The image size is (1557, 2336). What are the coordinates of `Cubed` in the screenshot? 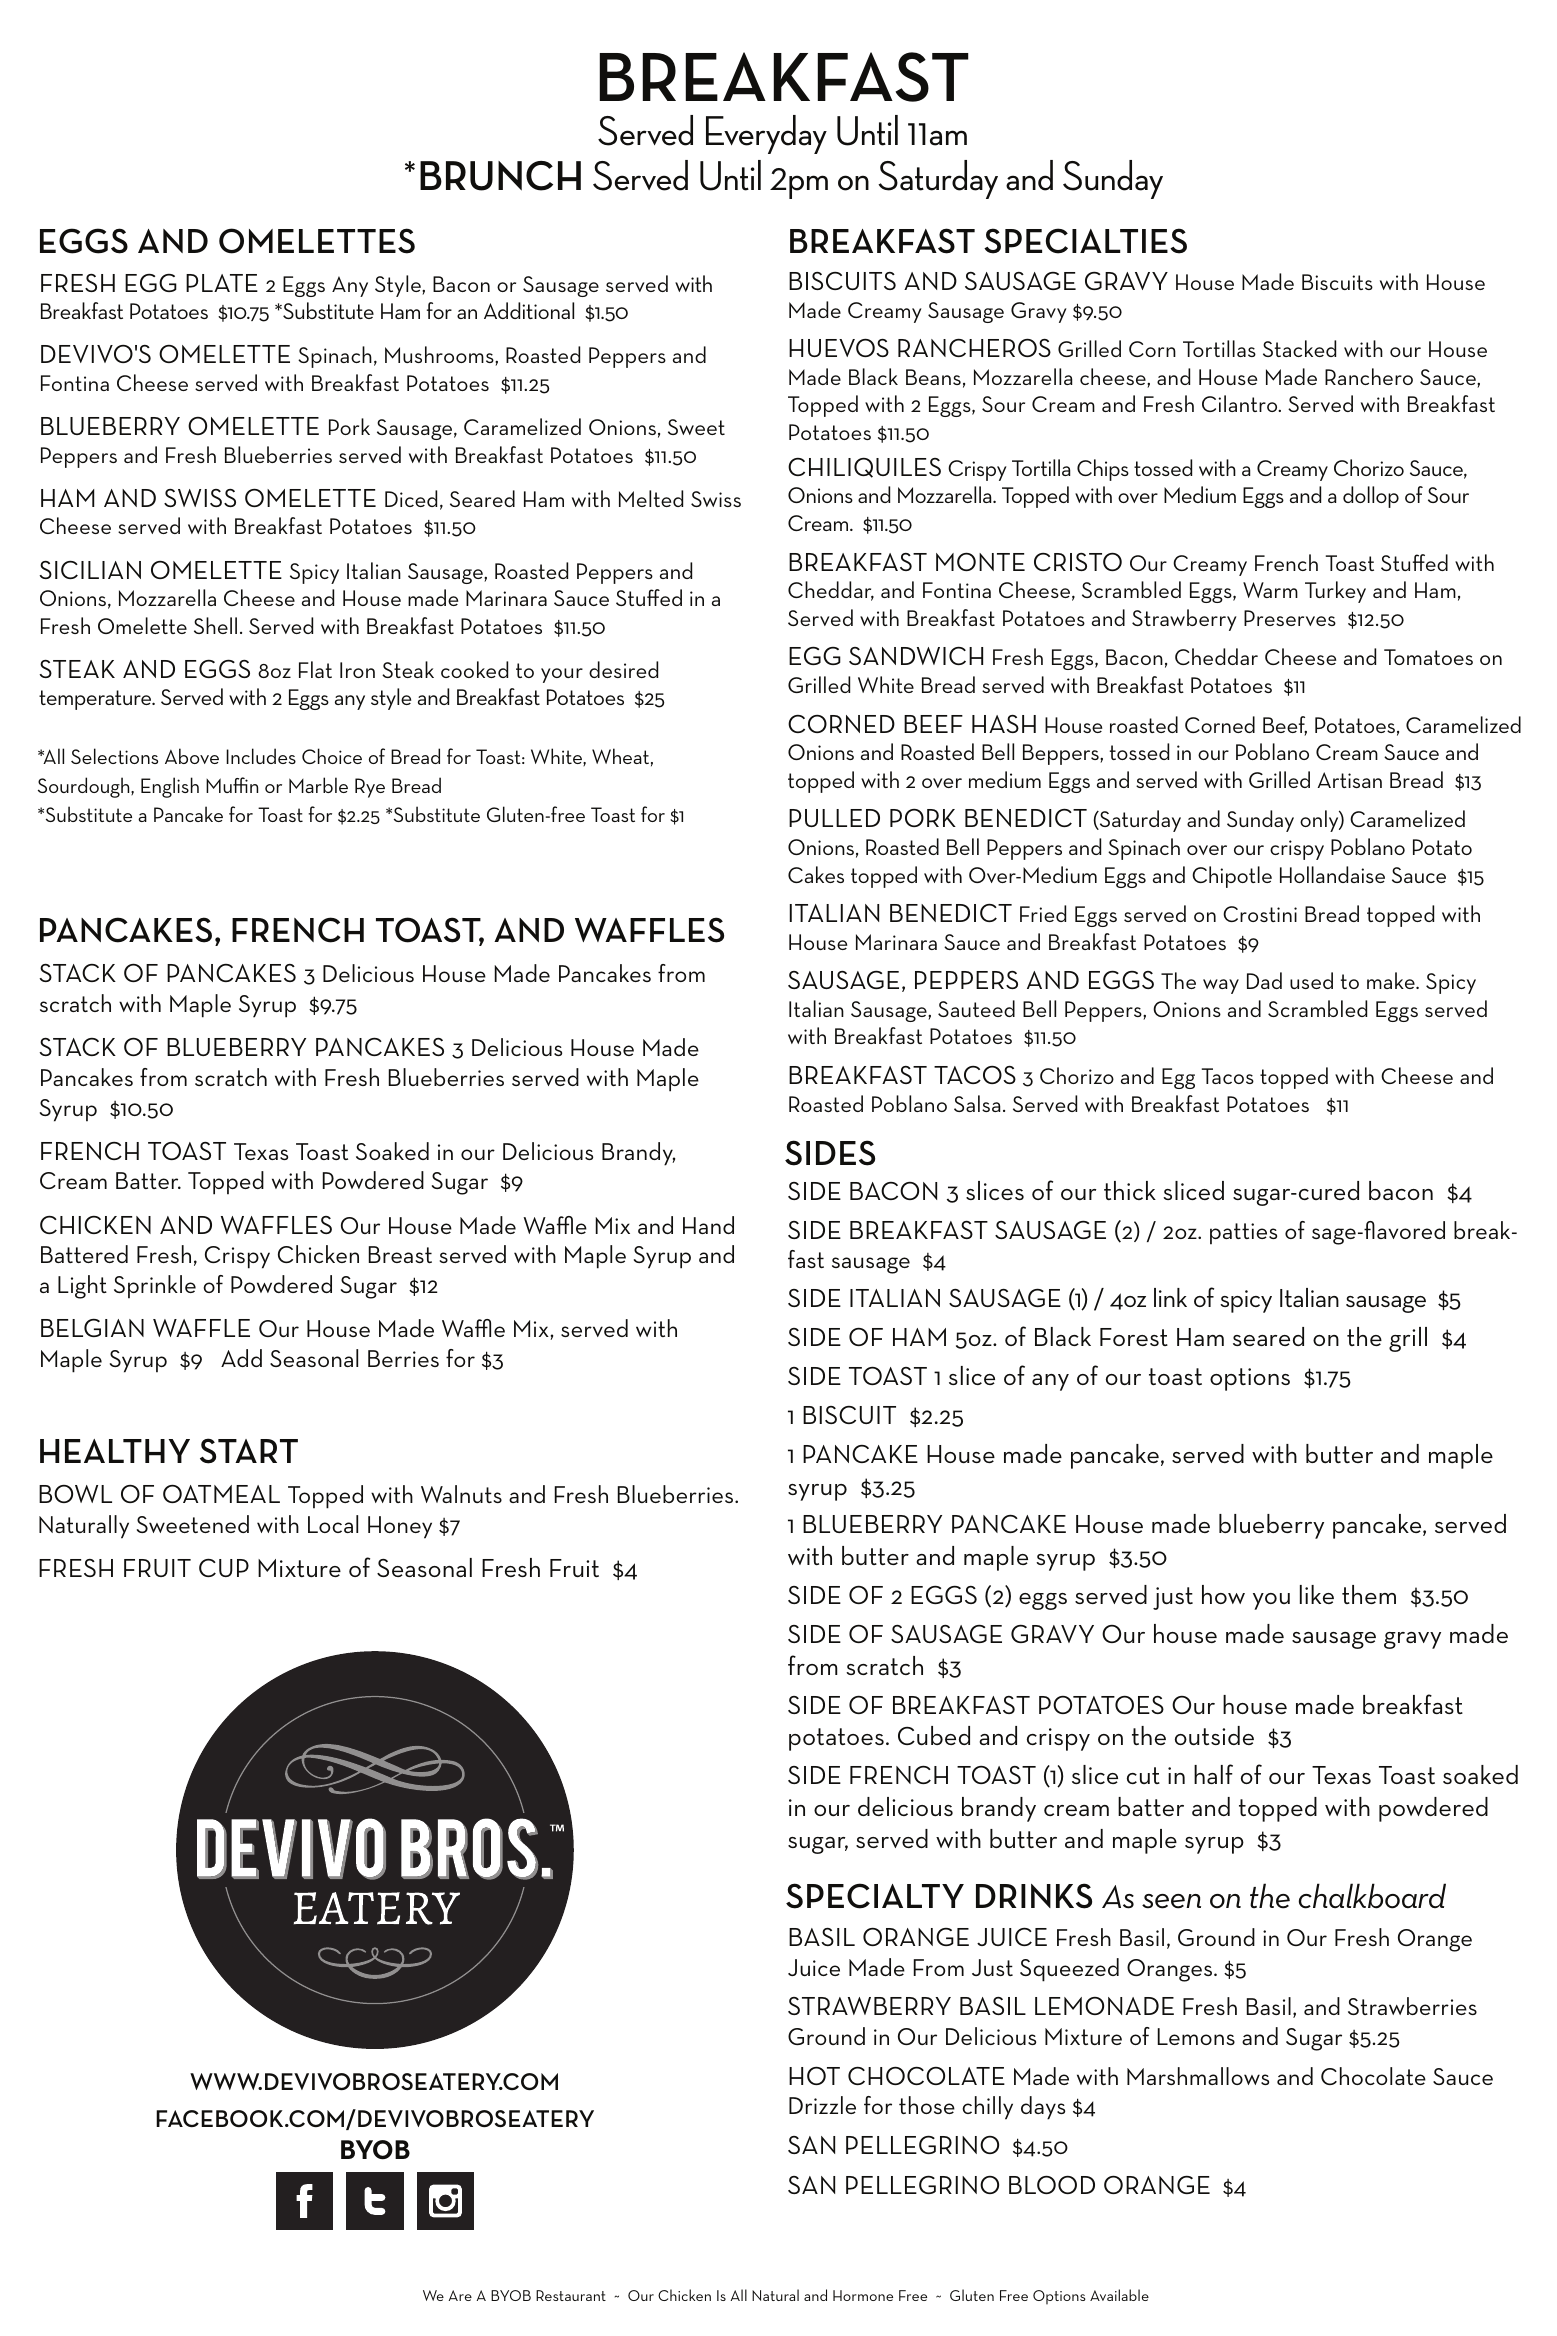 It's located at (934, 1735).
